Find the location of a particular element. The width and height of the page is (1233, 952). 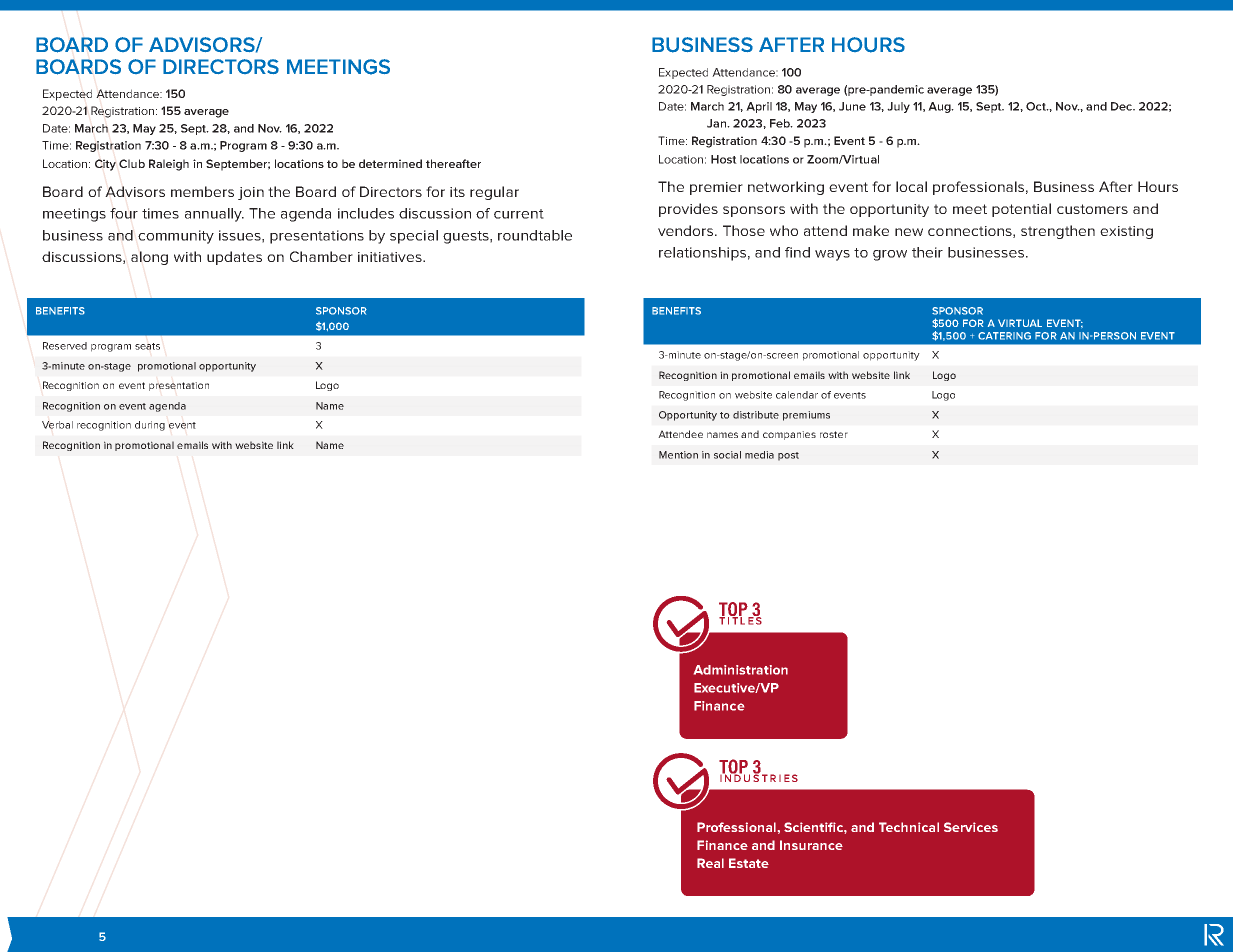

Host is located at coordinates (724, 159).
